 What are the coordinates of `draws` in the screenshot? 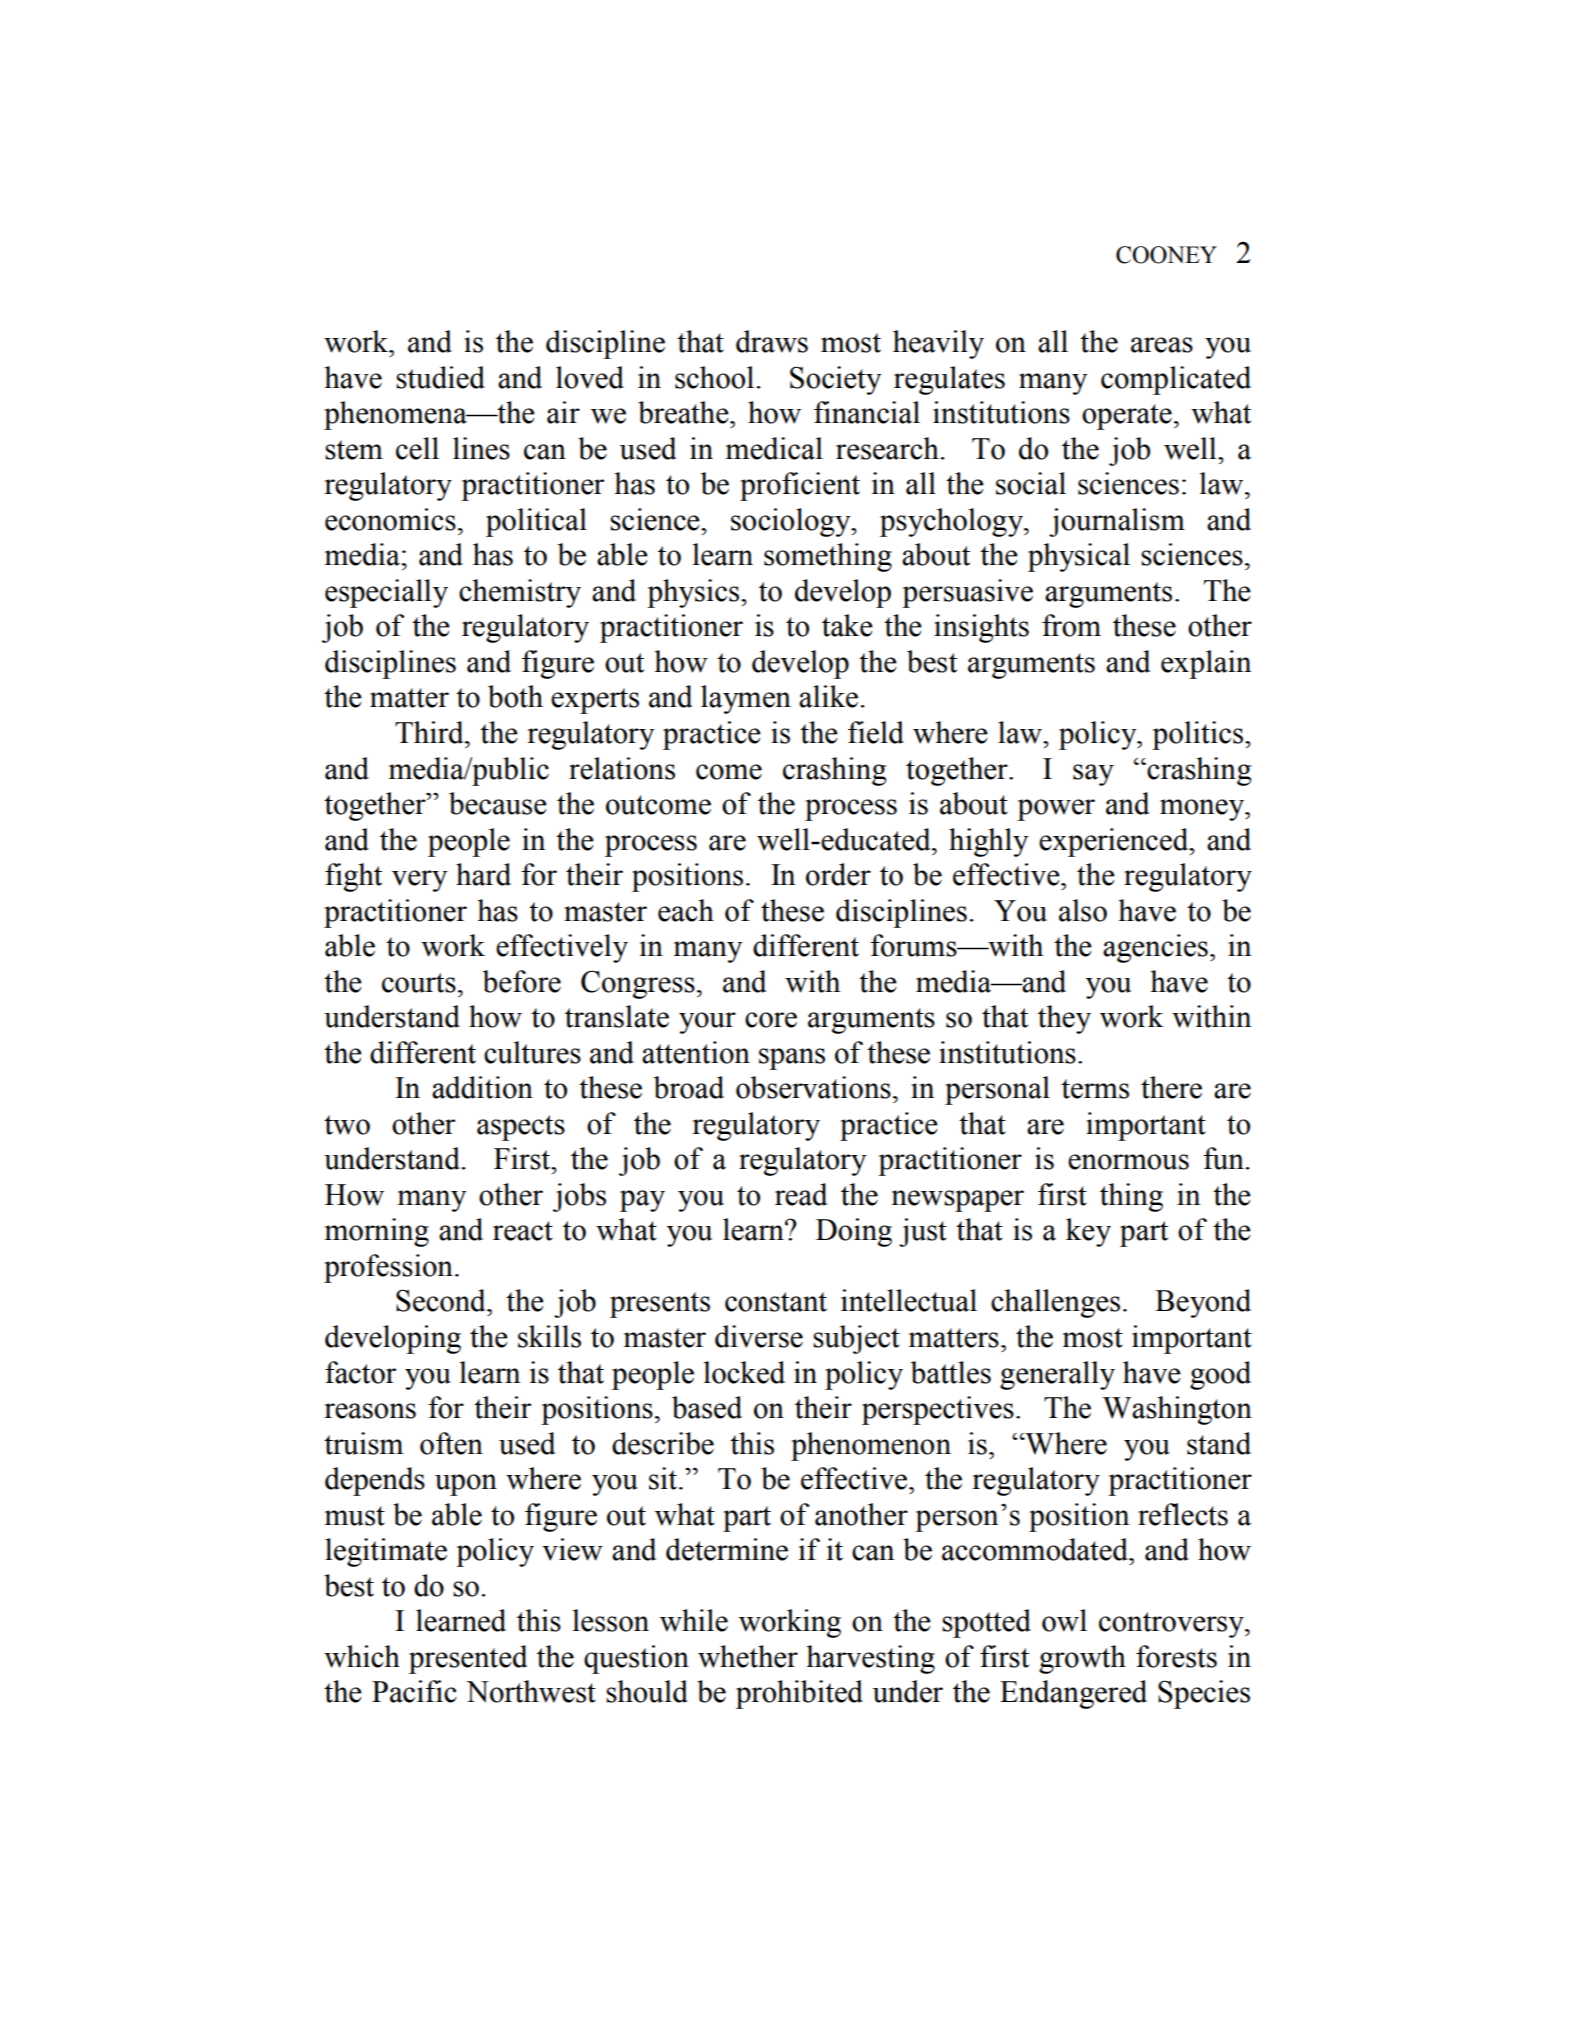 It's located at (772, 341).
